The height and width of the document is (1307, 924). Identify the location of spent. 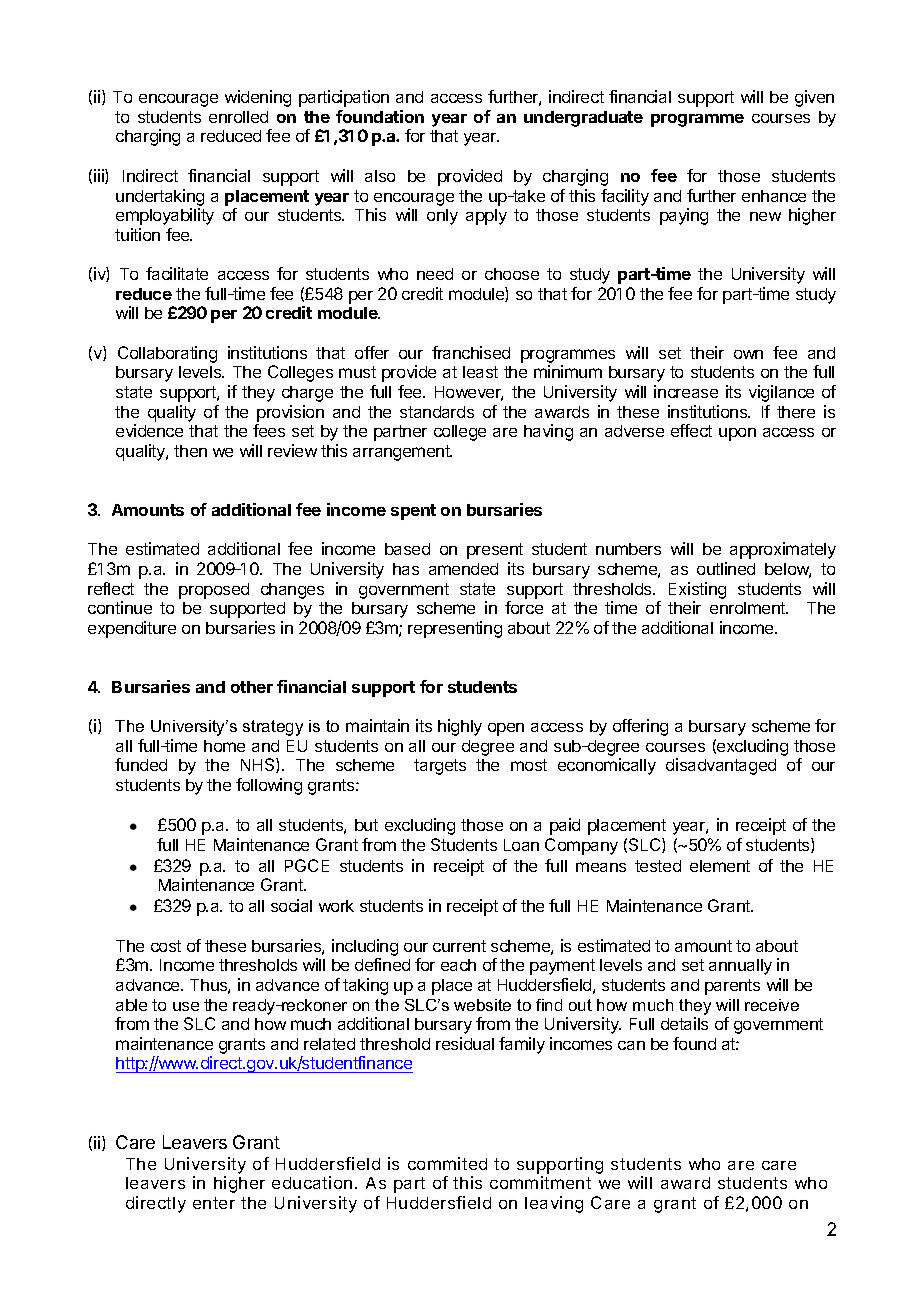
(413, 512).
